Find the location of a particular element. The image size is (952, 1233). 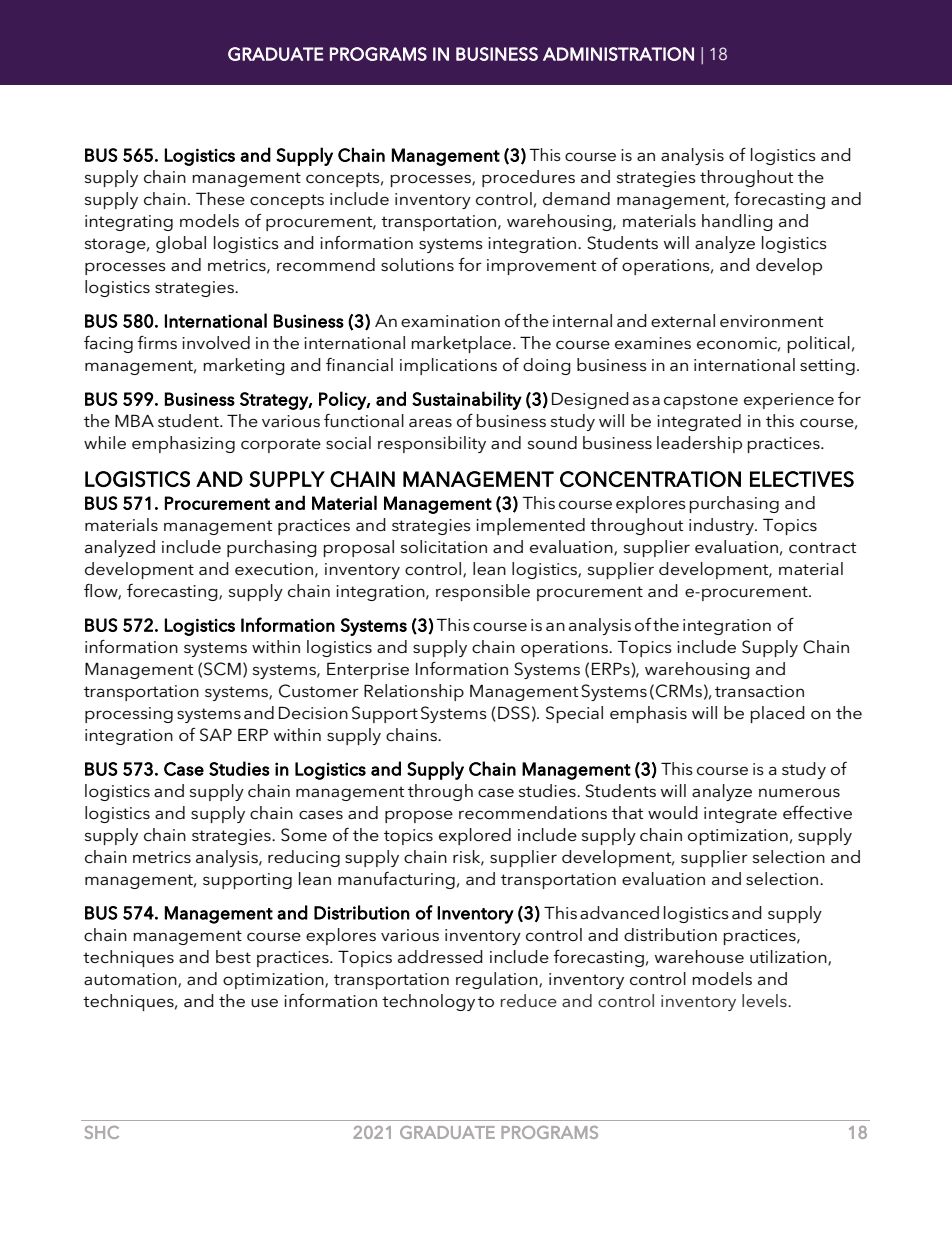

SHC is located at coordinates (102, 1132).
